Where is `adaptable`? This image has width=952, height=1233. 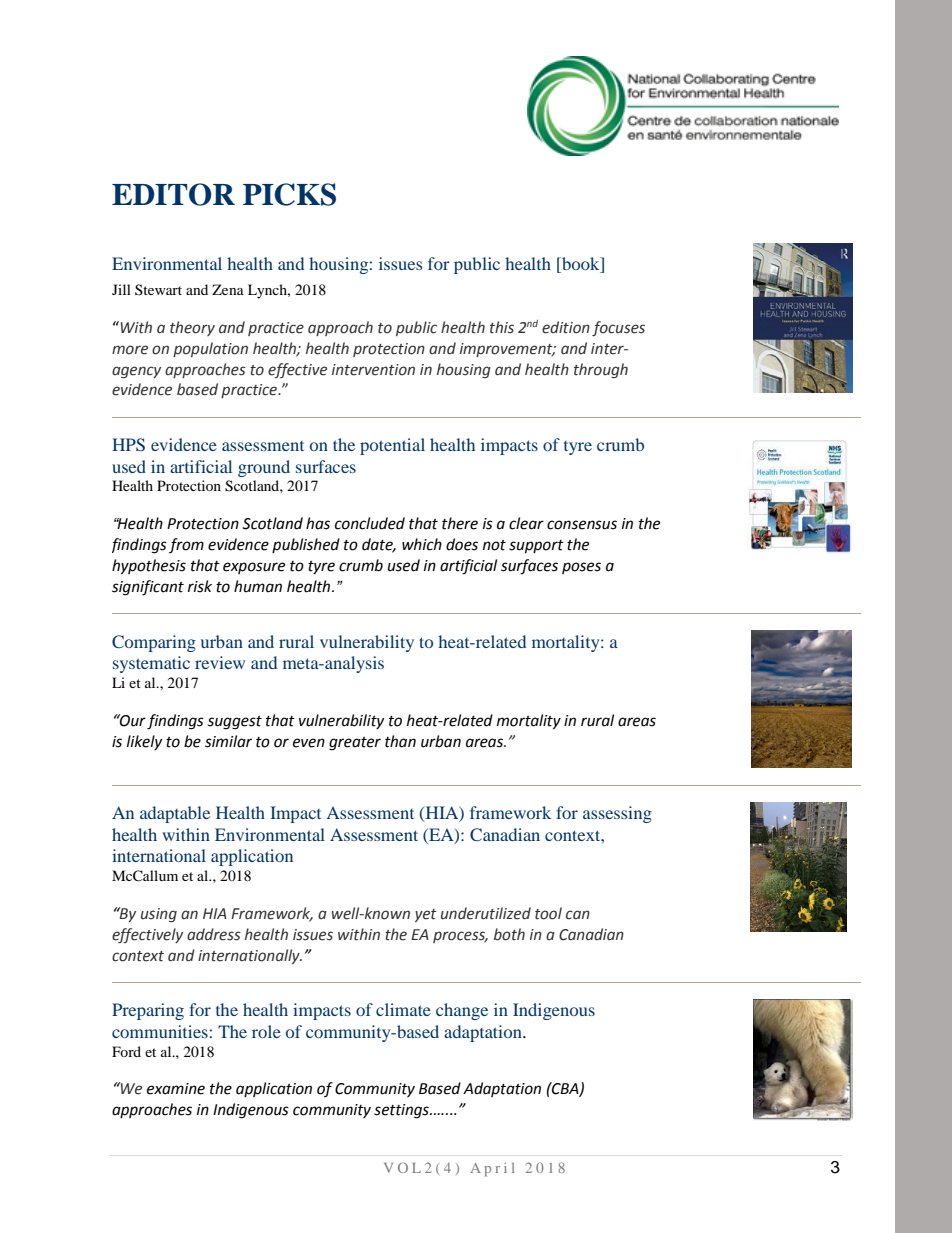 adaptable is located at coordinates (175, 814).
